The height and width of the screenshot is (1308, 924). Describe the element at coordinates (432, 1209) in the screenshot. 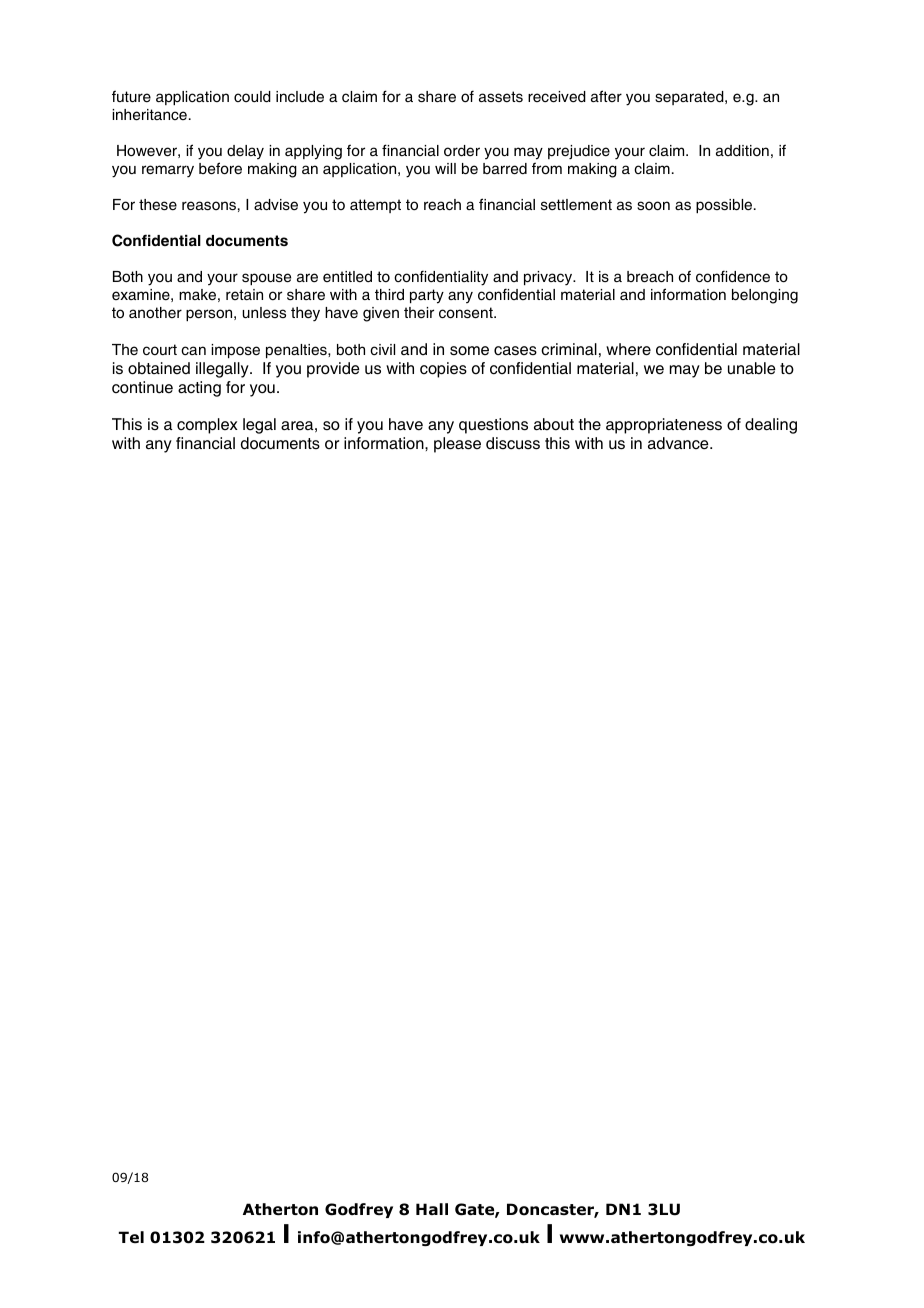

I see `Hall` at that location.
